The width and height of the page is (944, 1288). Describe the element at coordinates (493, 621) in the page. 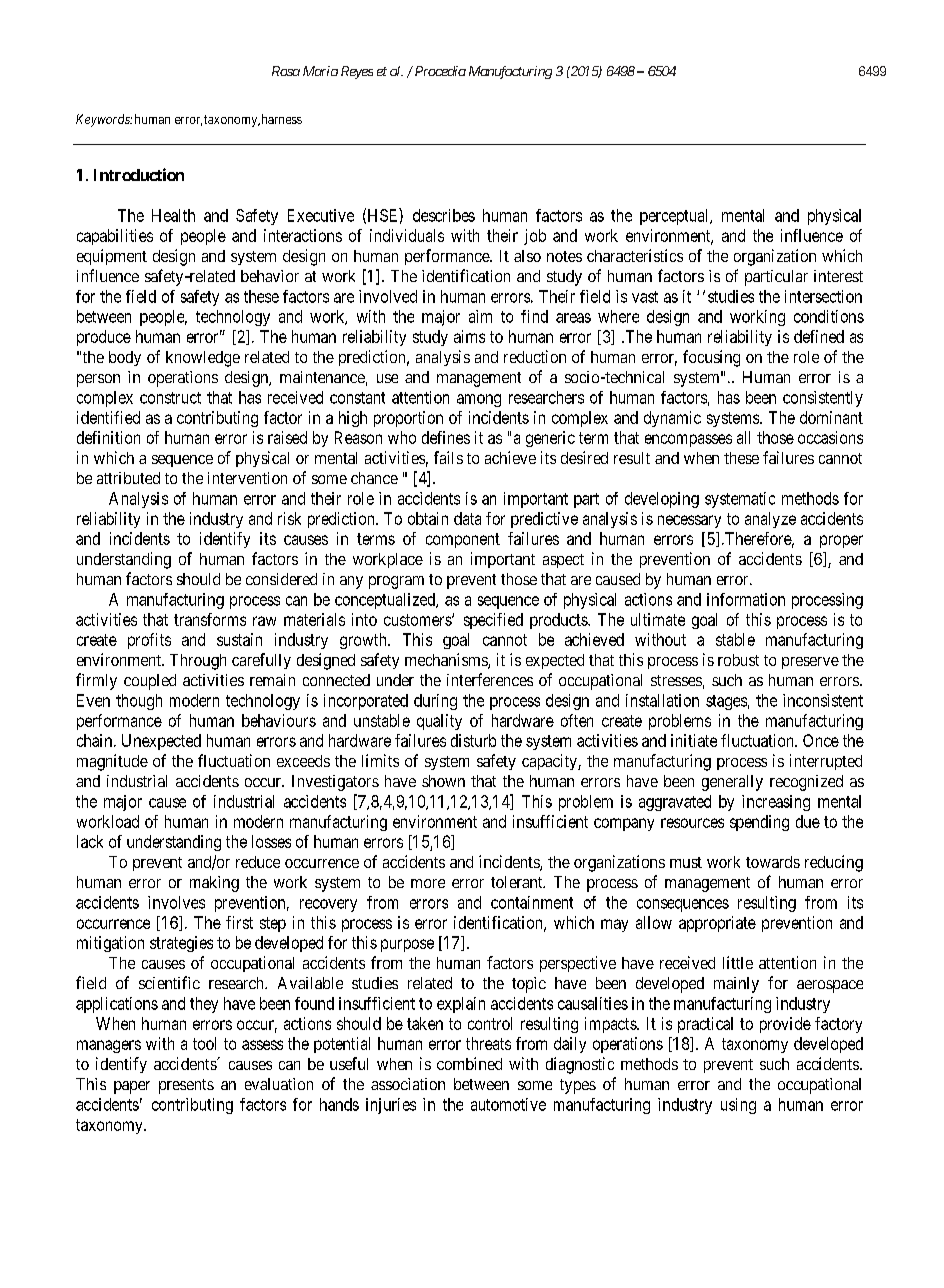

I see `specified` at that location.
